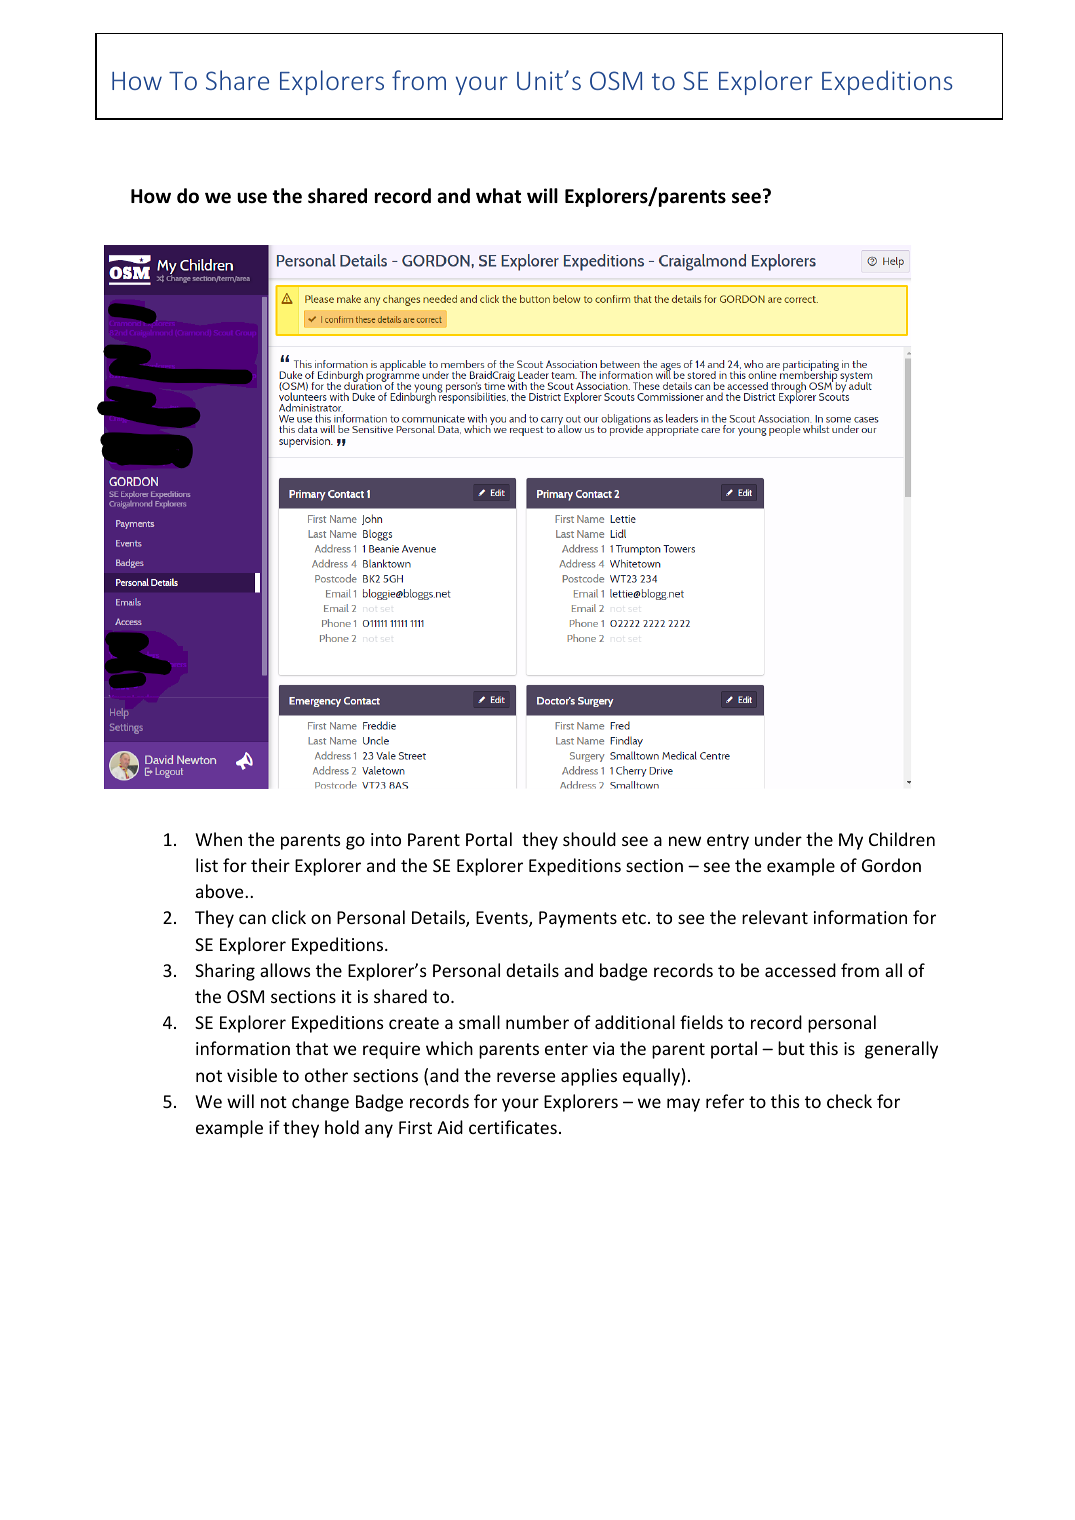 The width and height of the screenshot is (1075, 1520). Describe the element at coordinates (902, 839) in the screenshot. I see `Children` at that location.
